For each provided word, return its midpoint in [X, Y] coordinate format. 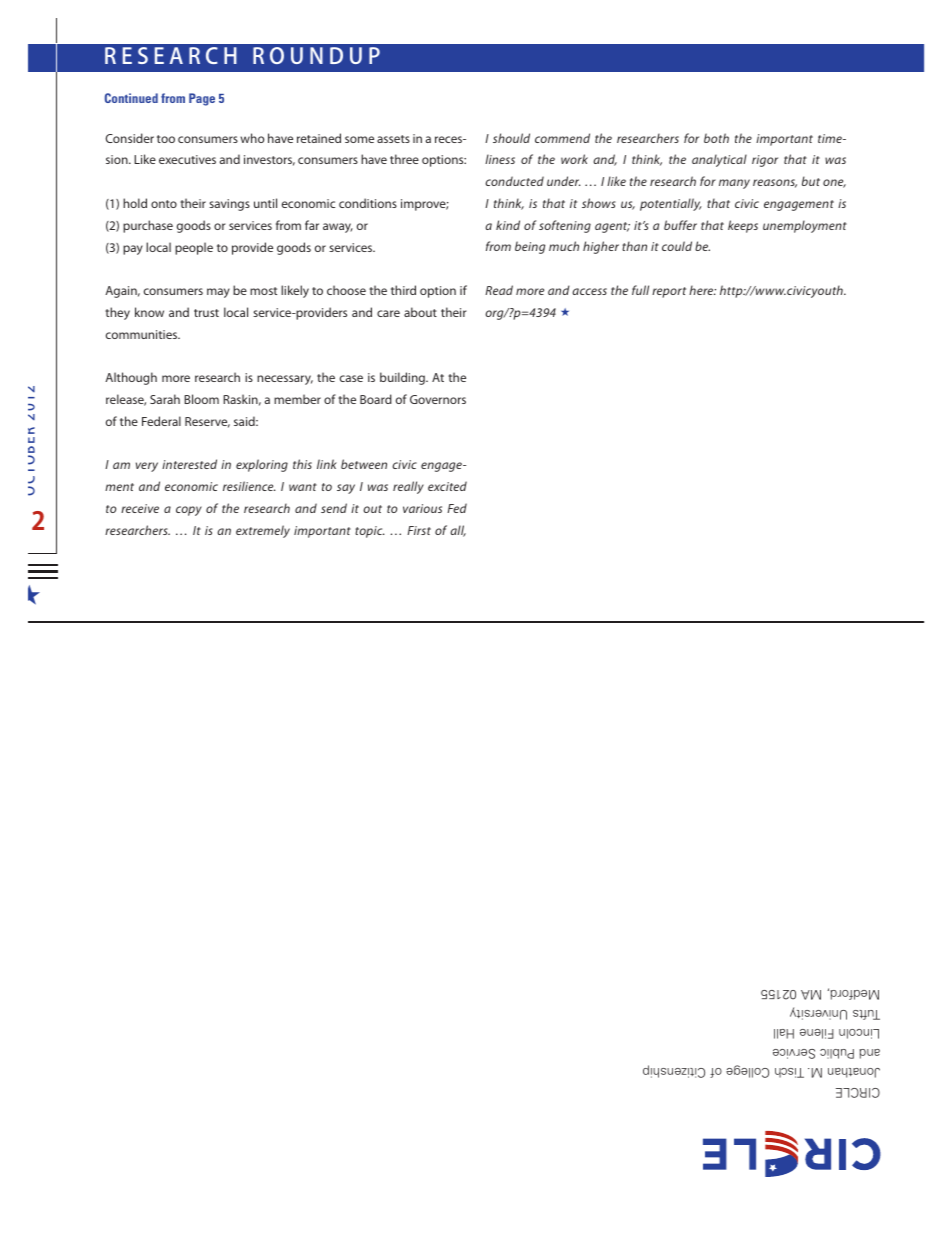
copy [189, 511]
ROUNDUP [316, 55]
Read [499, 290]
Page [202, 99]
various [422, 508]
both [716, 138]
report [669, 292]
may [218, 293]
